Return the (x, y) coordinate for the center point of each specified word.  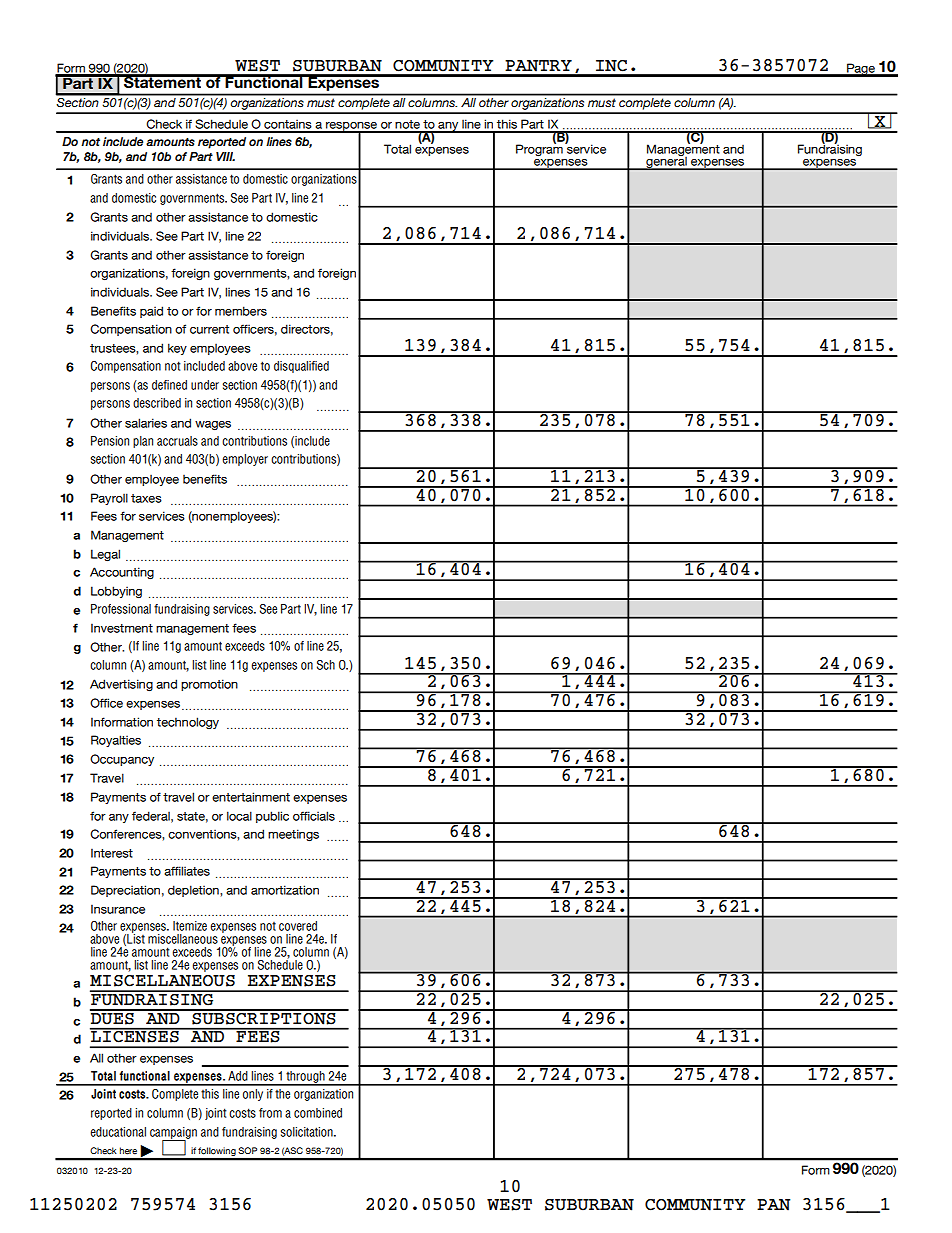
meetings (293, 835)
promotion (209, 685)
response (352, 127)
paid (151, 312)
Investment (122, 628)
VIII (225, 156)
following (217, 1153)
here (128, 1151)
